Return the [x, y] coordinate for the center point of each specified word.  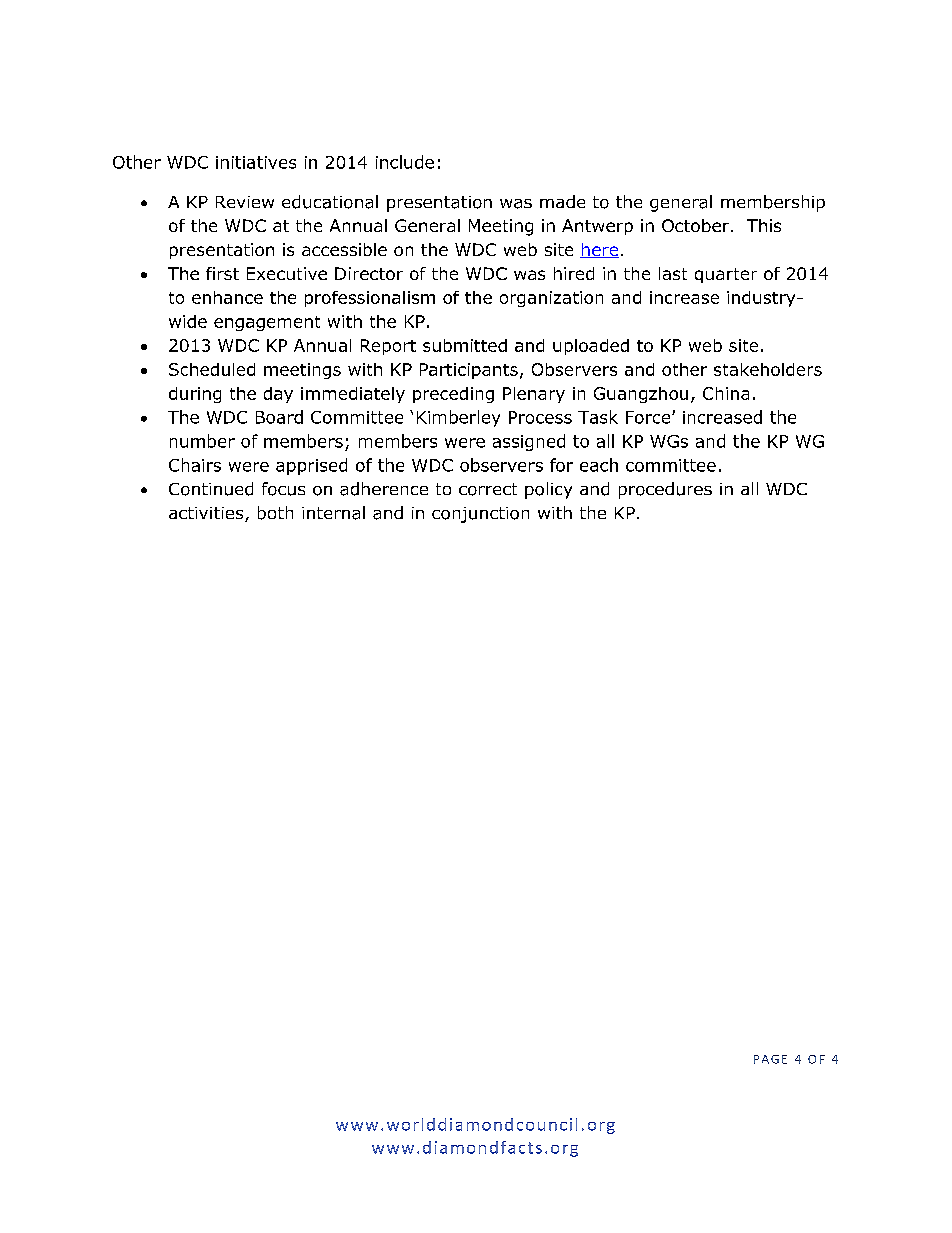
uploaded [591, 347]
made [562, 201]
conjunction [480, 515]
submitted [465, 345]
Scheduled [212, 369]
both [275, 513]
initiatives [256, 162]
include [405, 162]
